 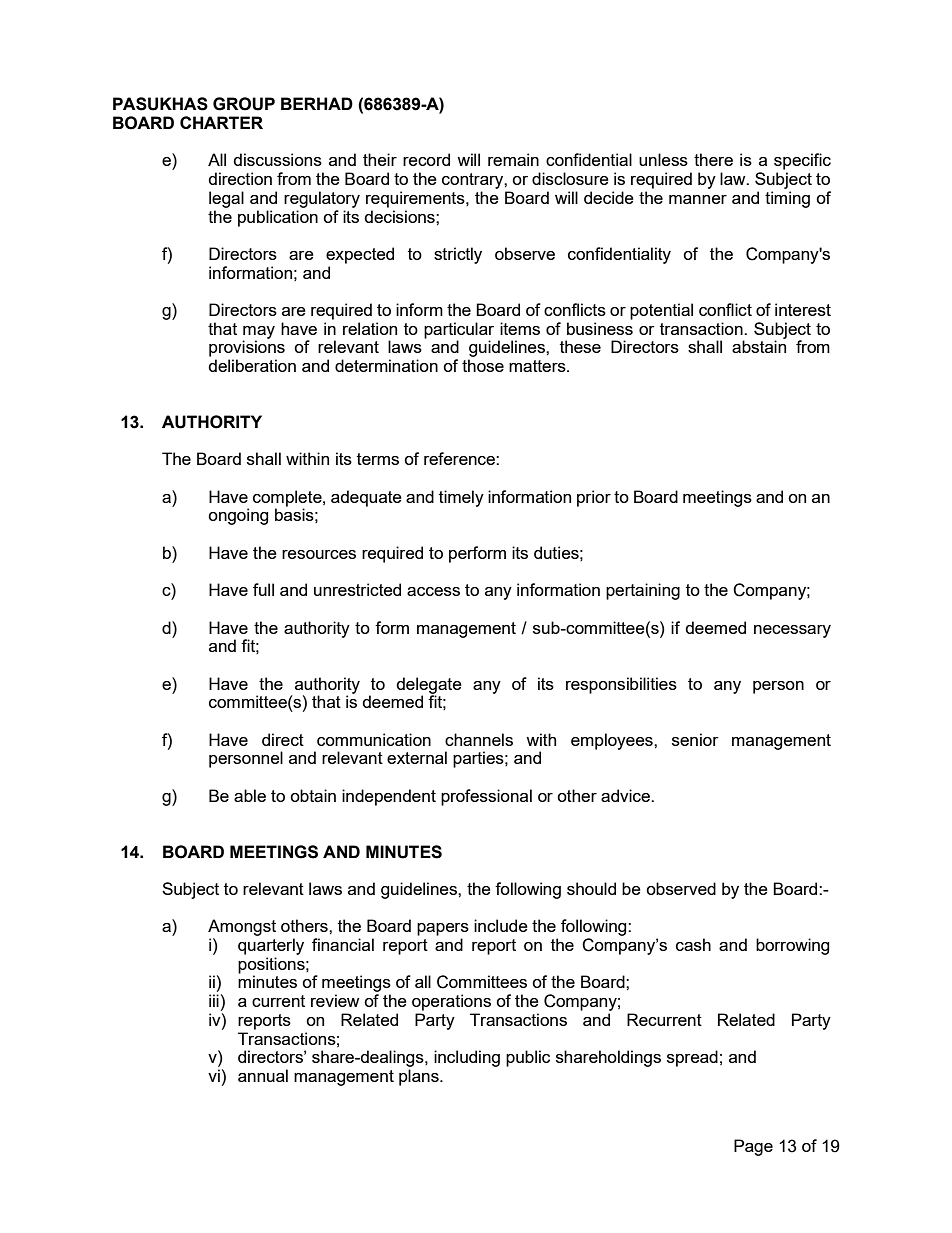 What do you see at coordinates (501, 925) in the screenshot?
I see `include` at bounding box center [501, 925].
